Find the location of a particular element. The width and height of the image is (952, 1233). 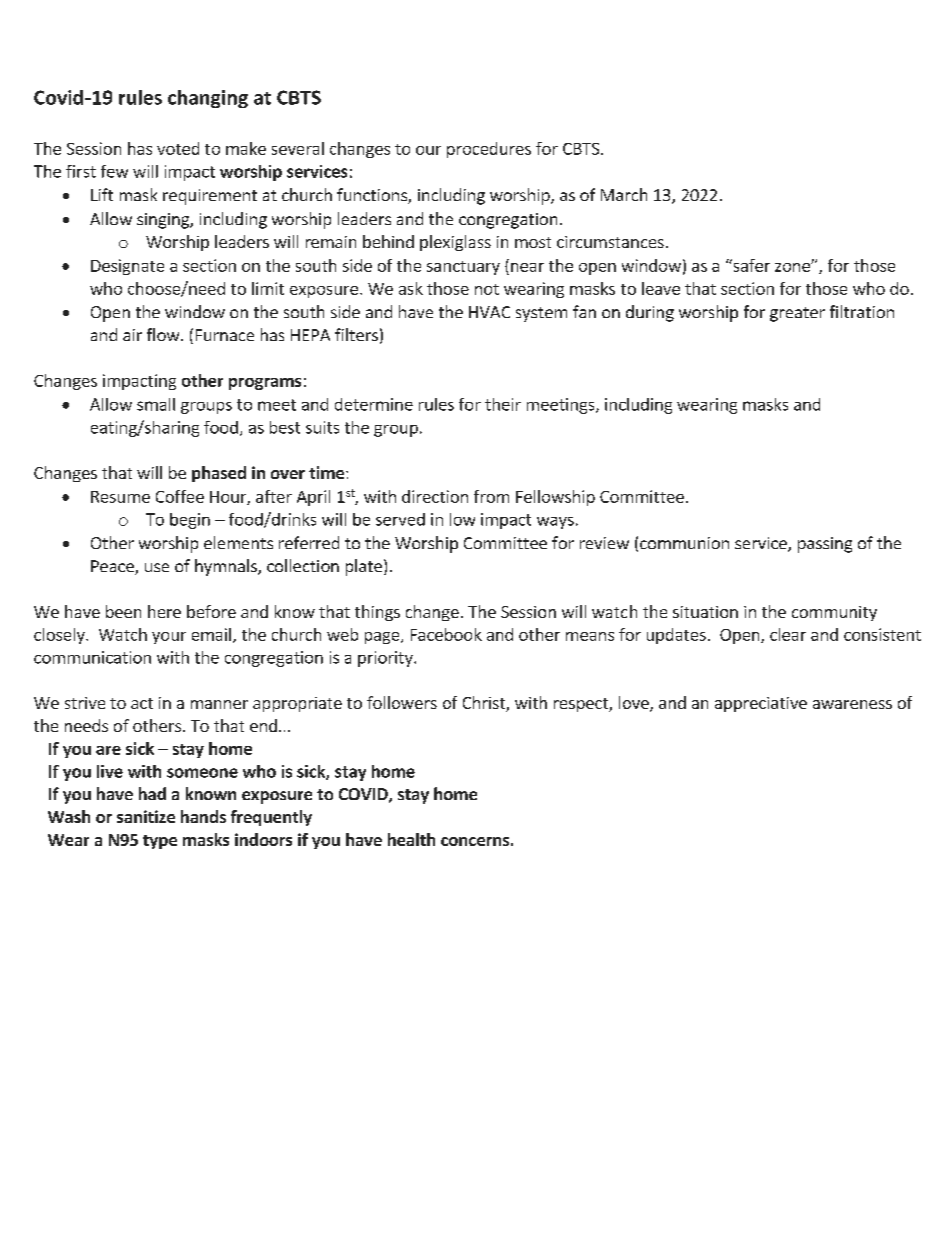

served is located at coordinates (400, 519).
